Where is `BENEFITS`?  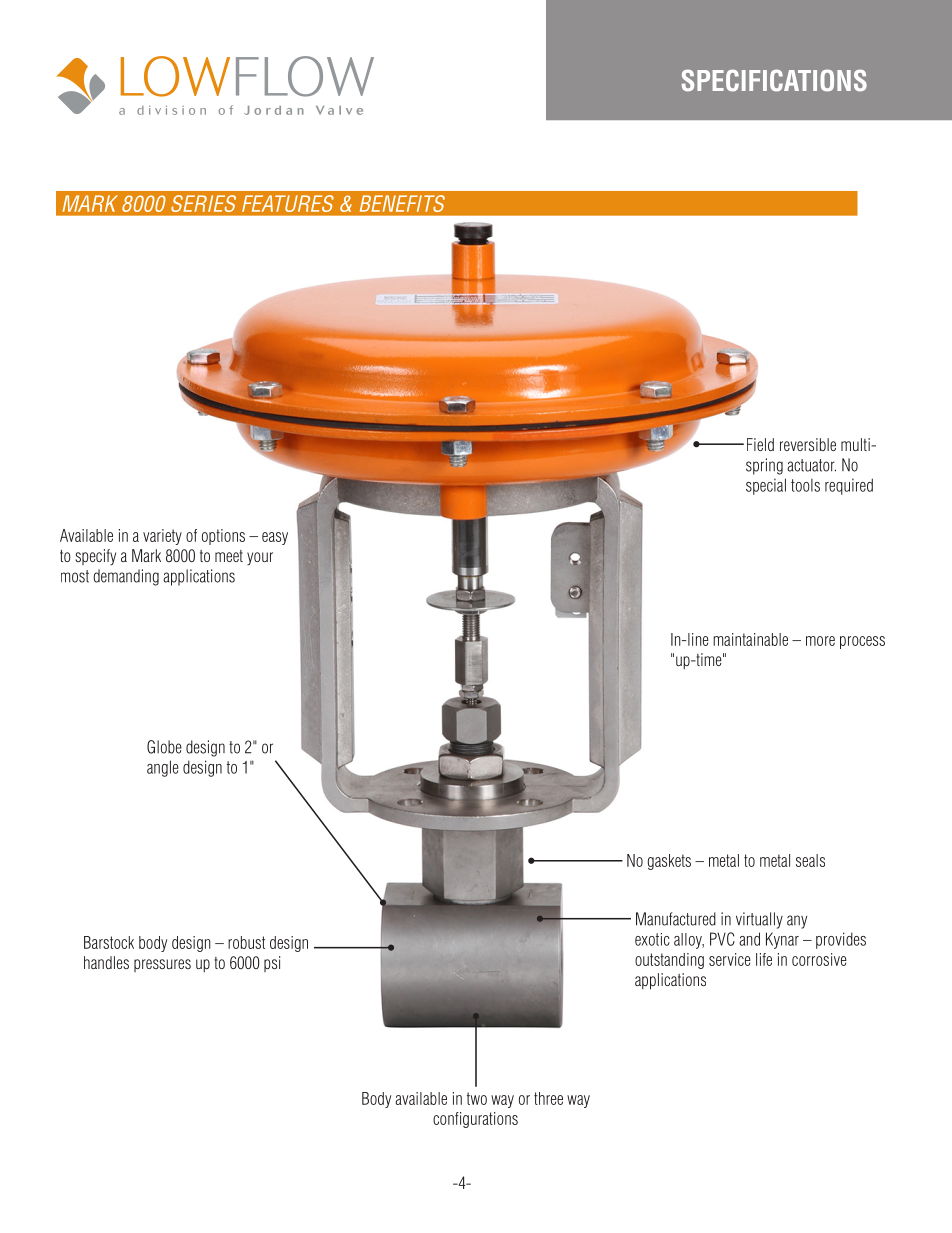
BENEFITS is located at coordinates (402, 203).
